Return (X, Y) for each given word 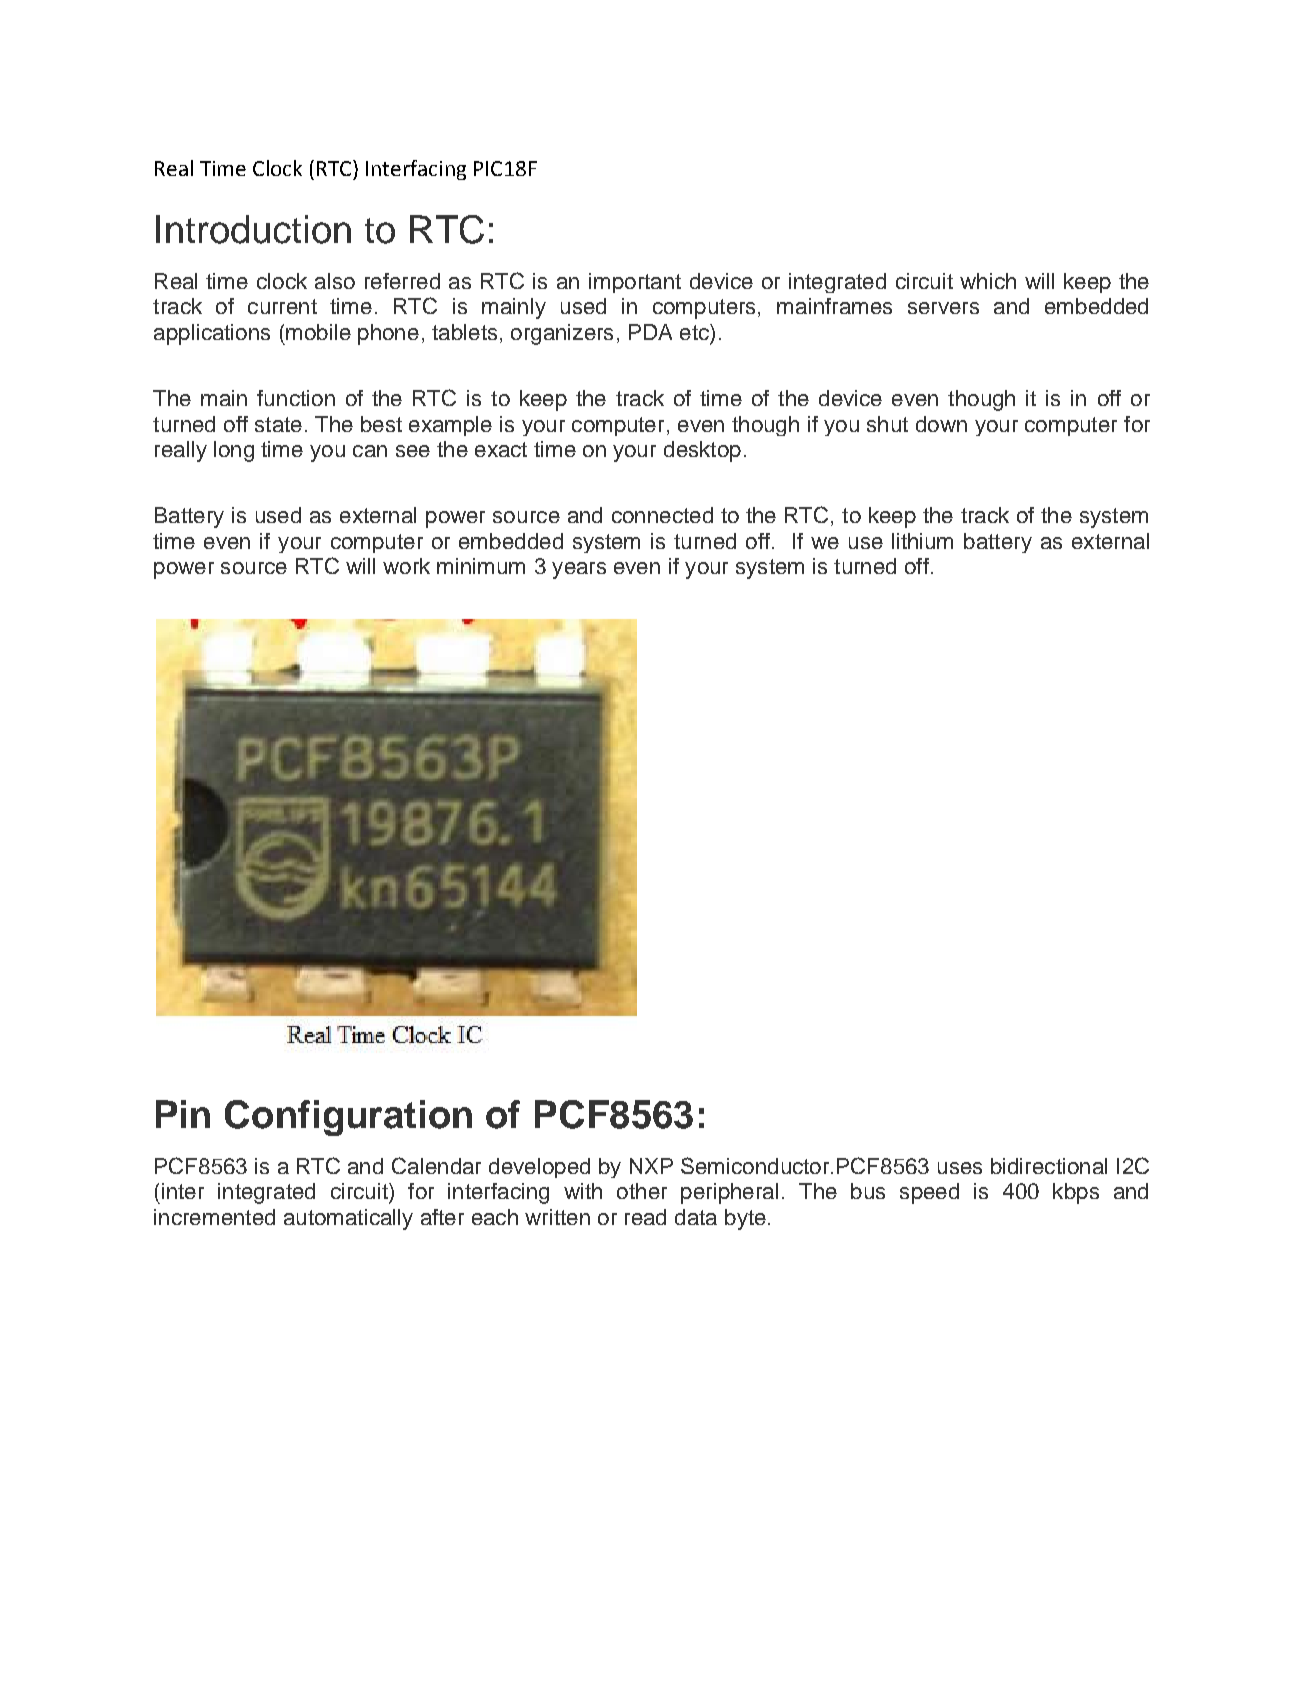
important (635, 283)
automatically (348, 1219)
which (988, 281)
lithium (922, 541)
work (406, 566)
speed (929, 1193)
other (642, 1191)
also (335, 281)
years (579, 570)
